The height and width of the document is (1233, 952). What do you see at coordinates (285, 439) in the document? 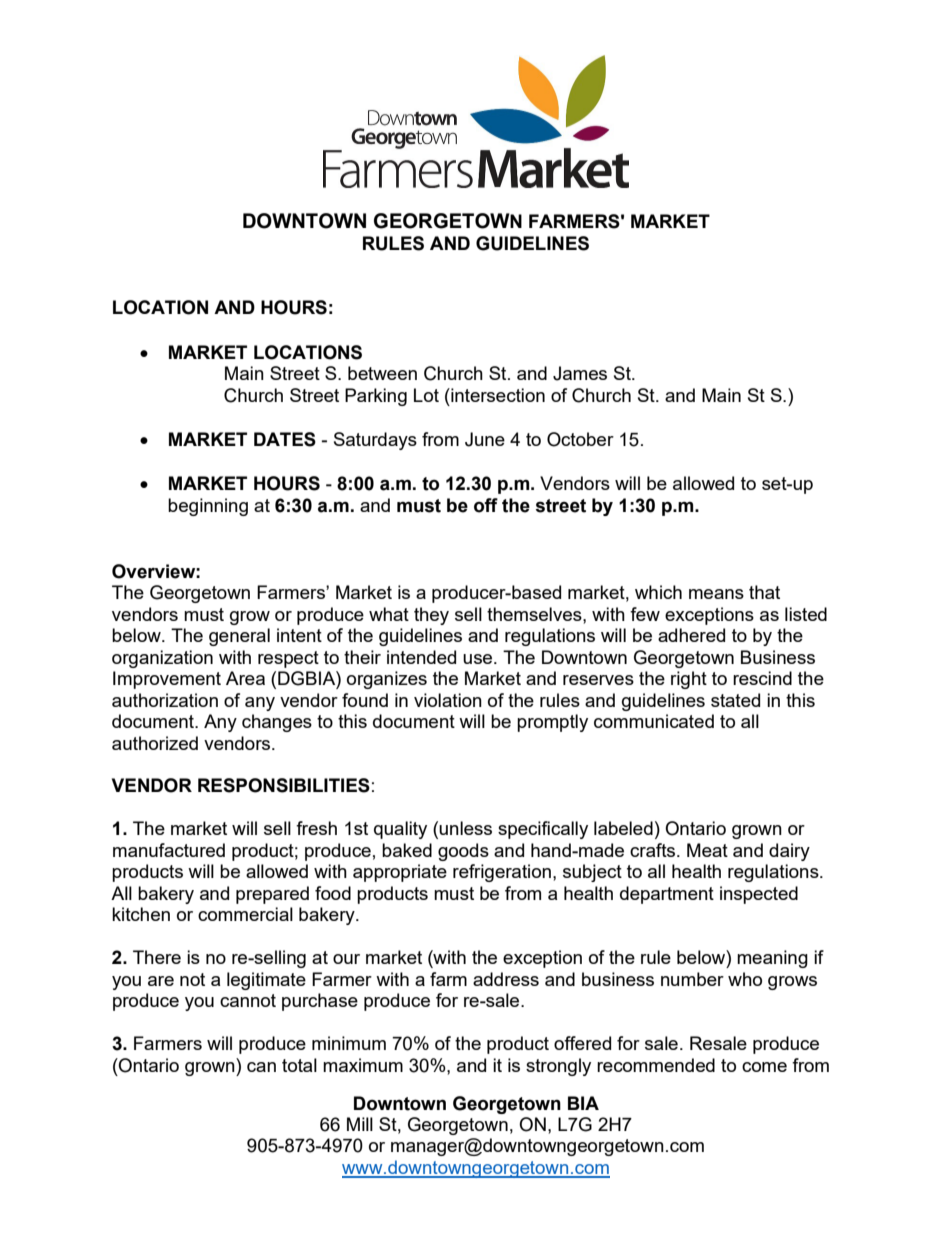
I see `DATES` at bounding box center [285, 439].
